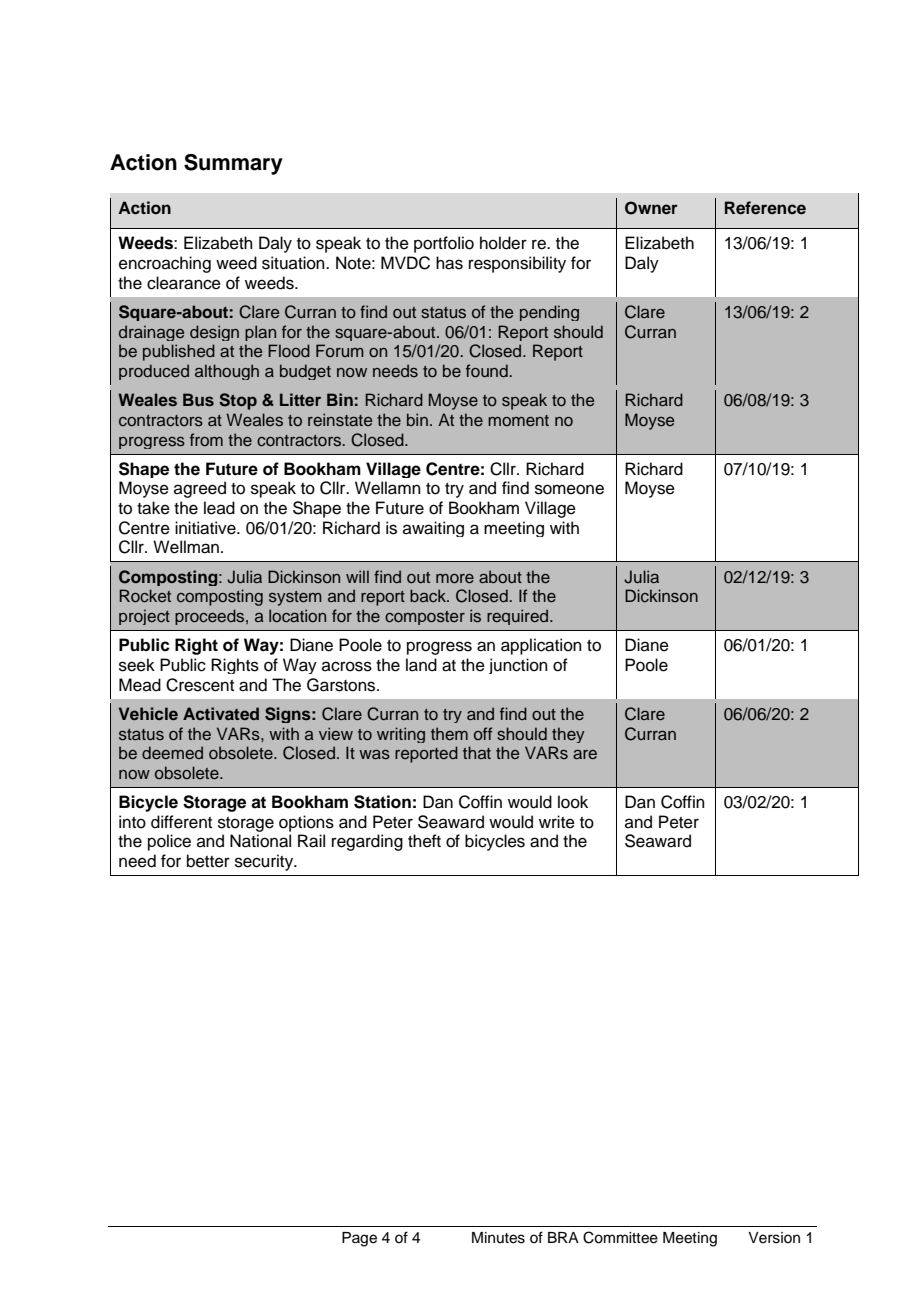  What do you see at coordinates (233, 164) in the screenshot?
I see `Summary` at bounding box center [233, 164].
